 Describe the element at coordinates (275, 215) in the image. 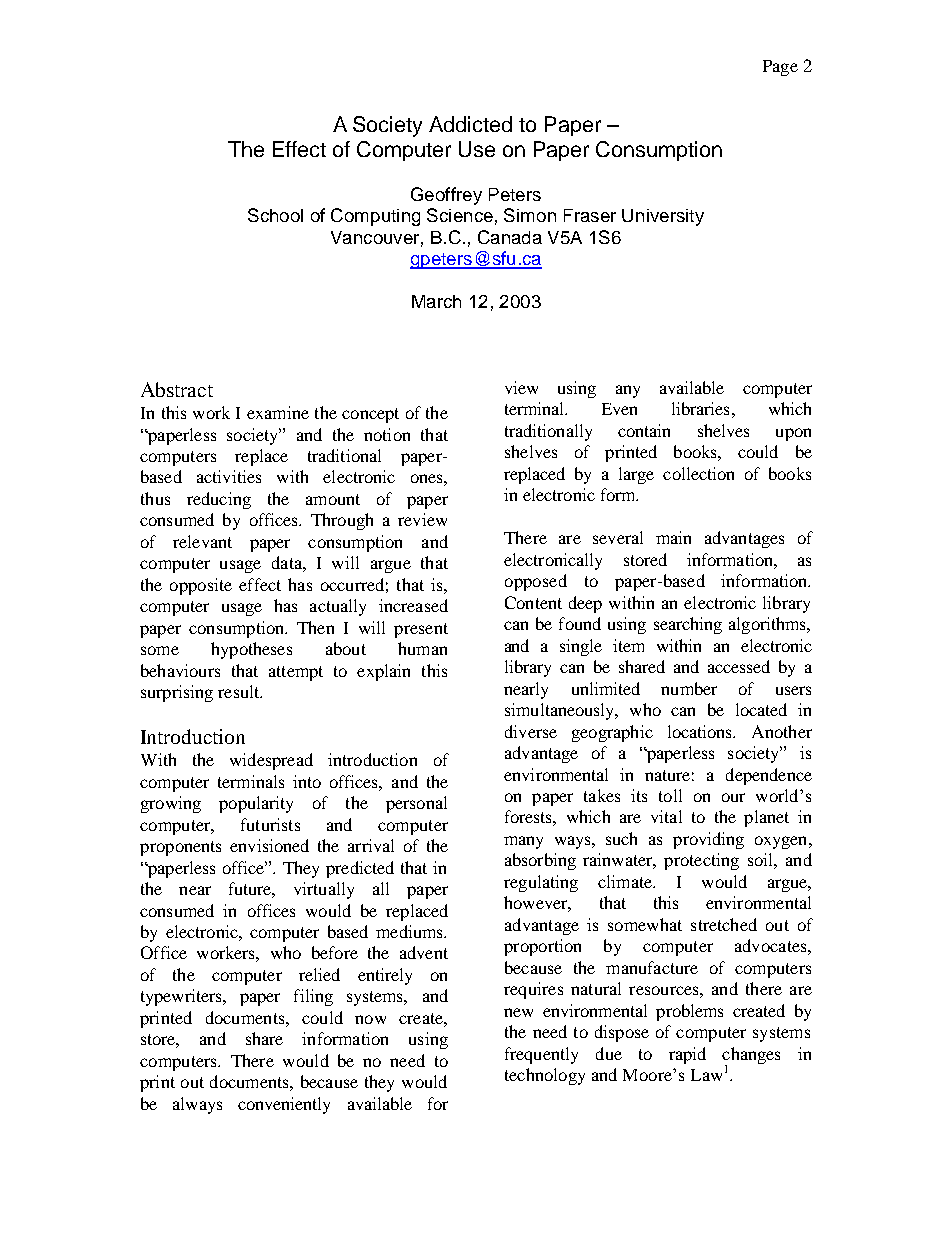

I see `School` at that location.
